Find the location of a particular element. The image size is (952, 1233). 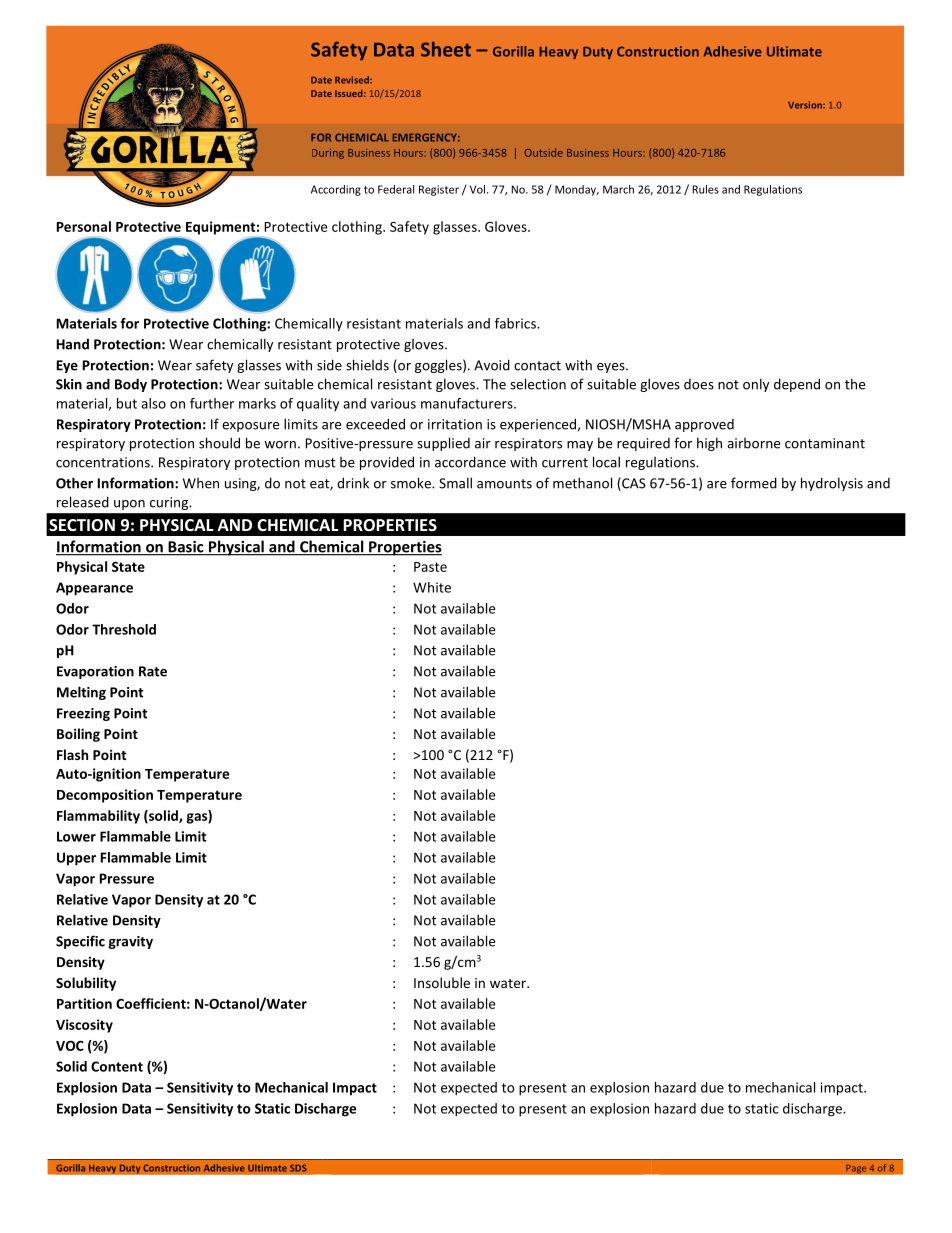

Sheet is located at coordinates (446, 49).
